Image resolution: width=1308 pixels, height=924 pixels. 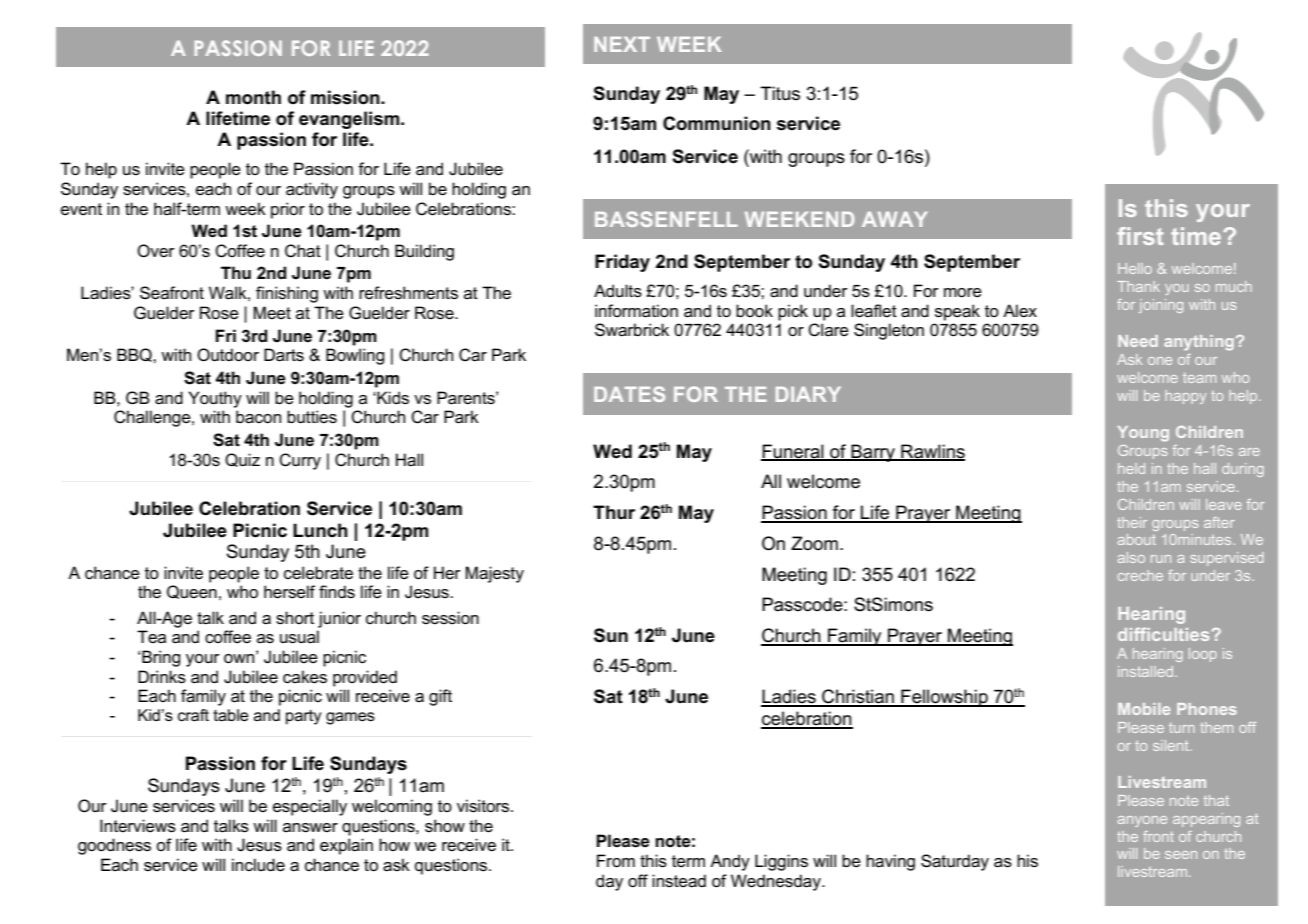 I want to click on held, so click(x=1131, y=468).
